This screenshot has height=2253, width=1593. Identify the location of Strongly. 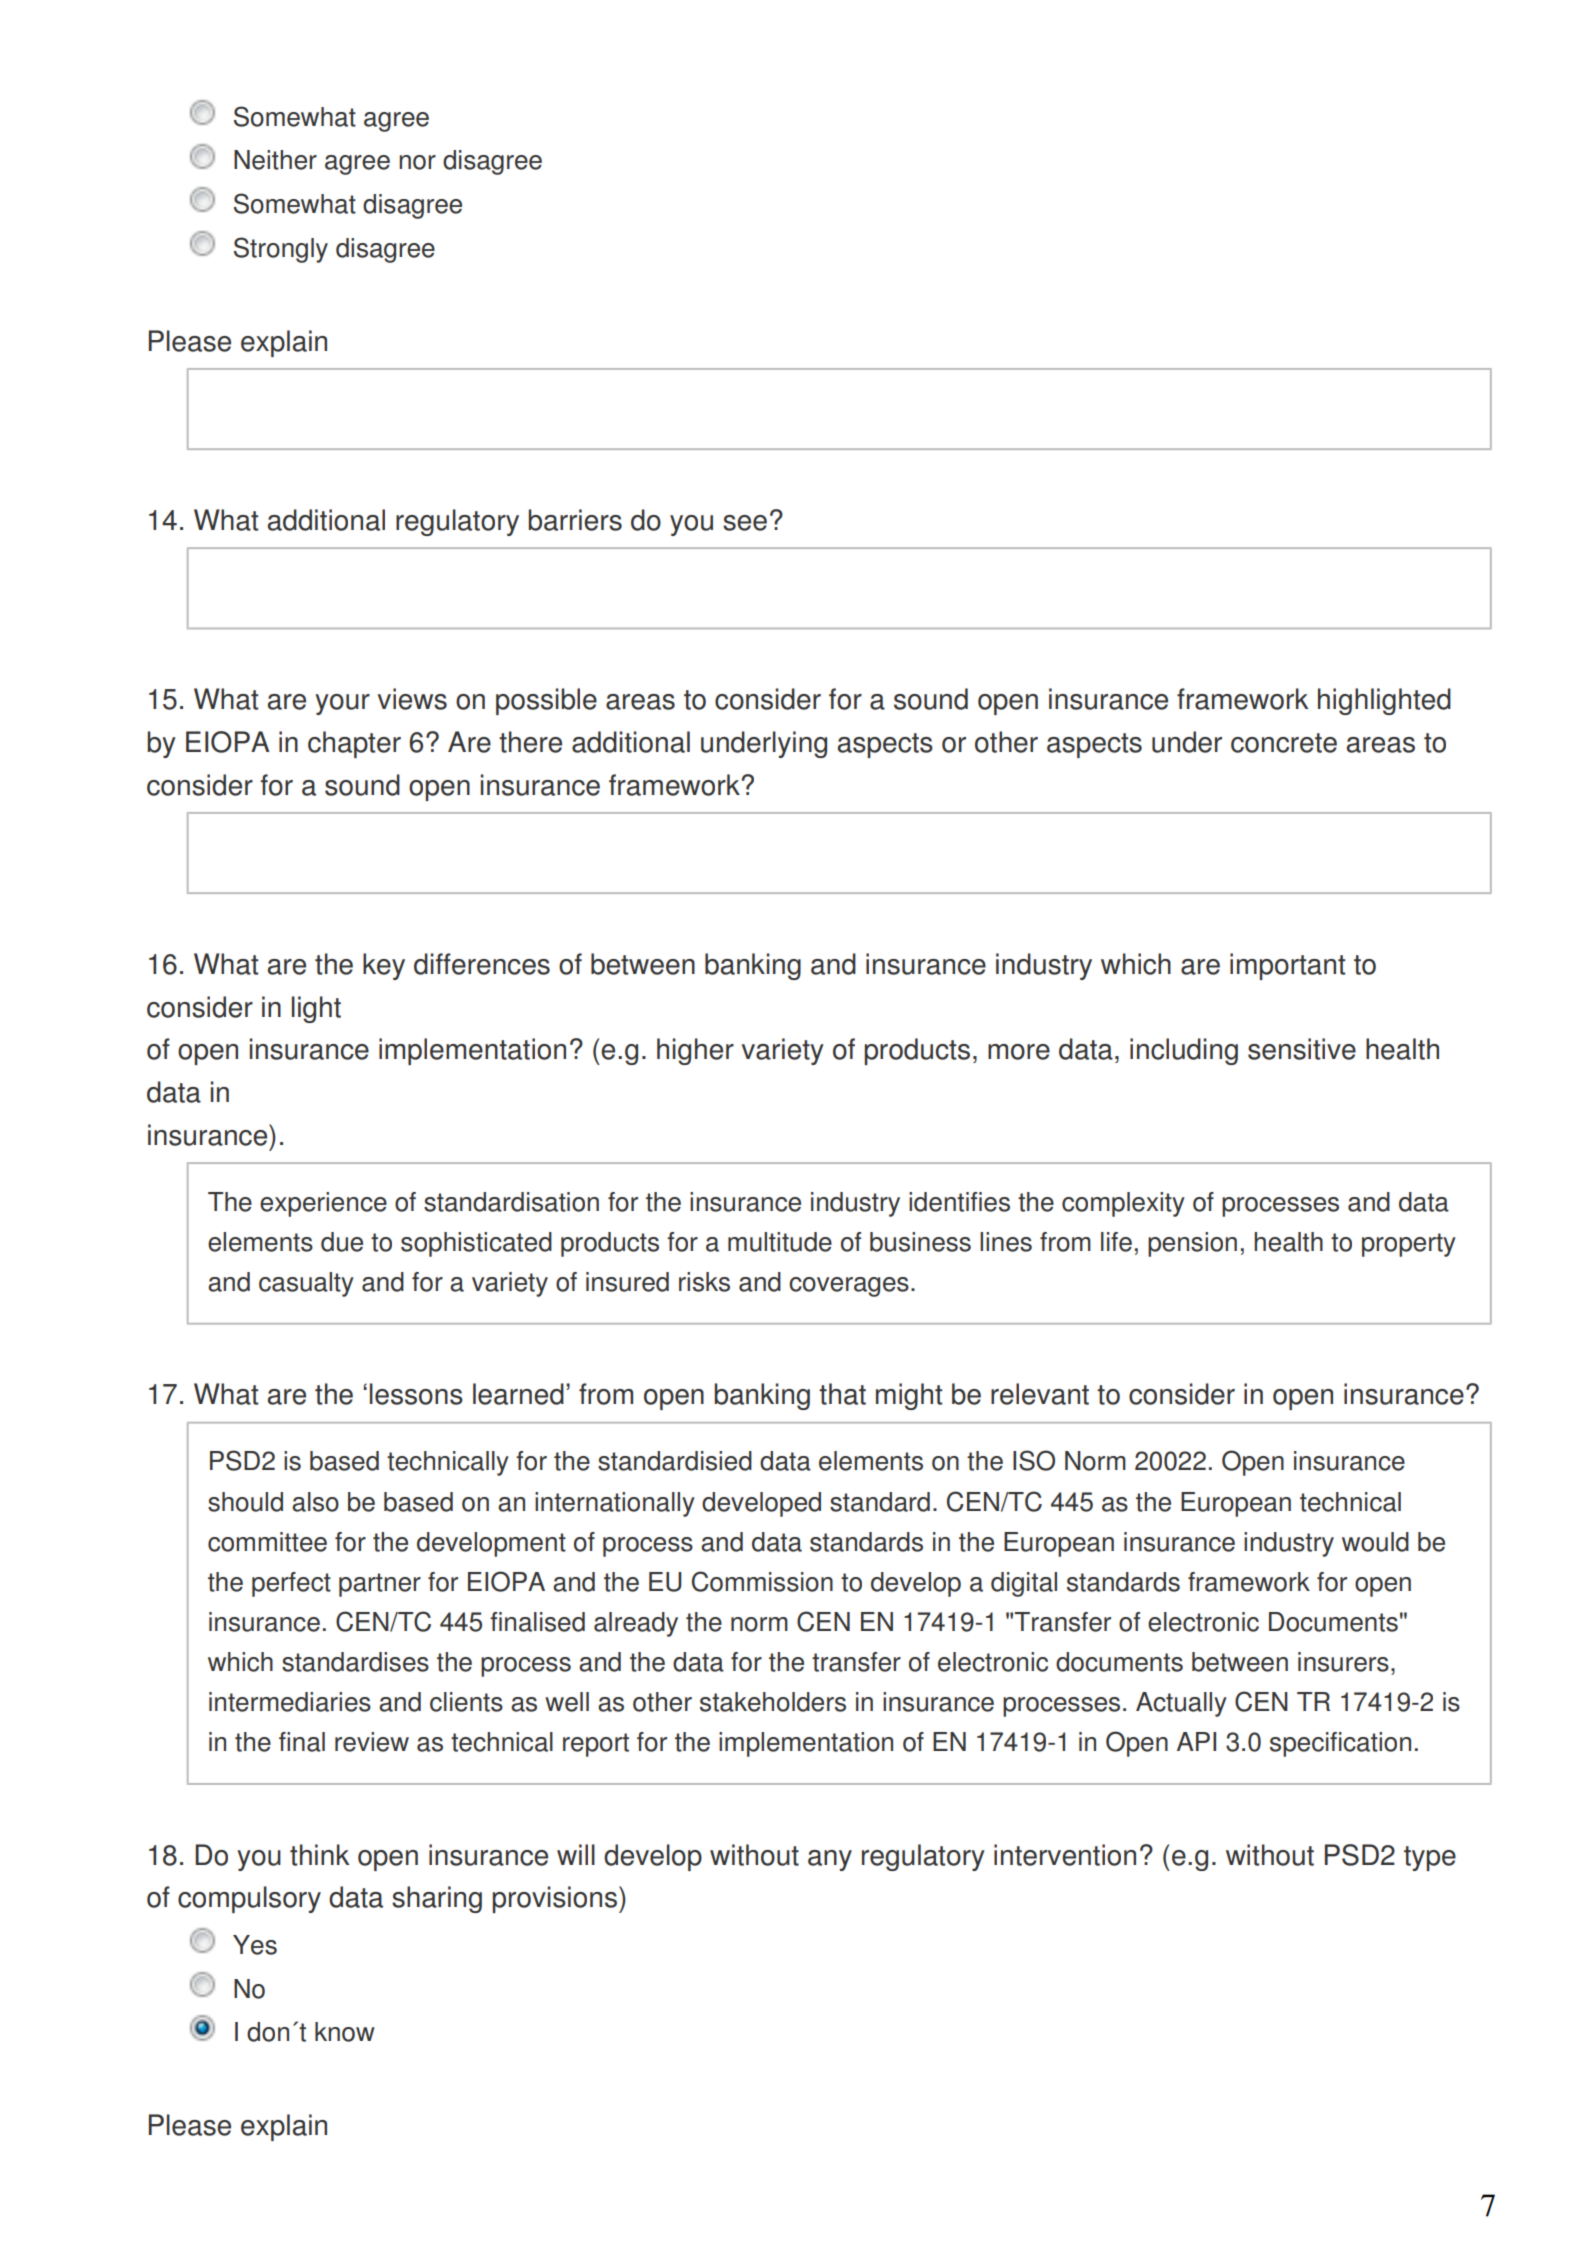
(281, 250).
